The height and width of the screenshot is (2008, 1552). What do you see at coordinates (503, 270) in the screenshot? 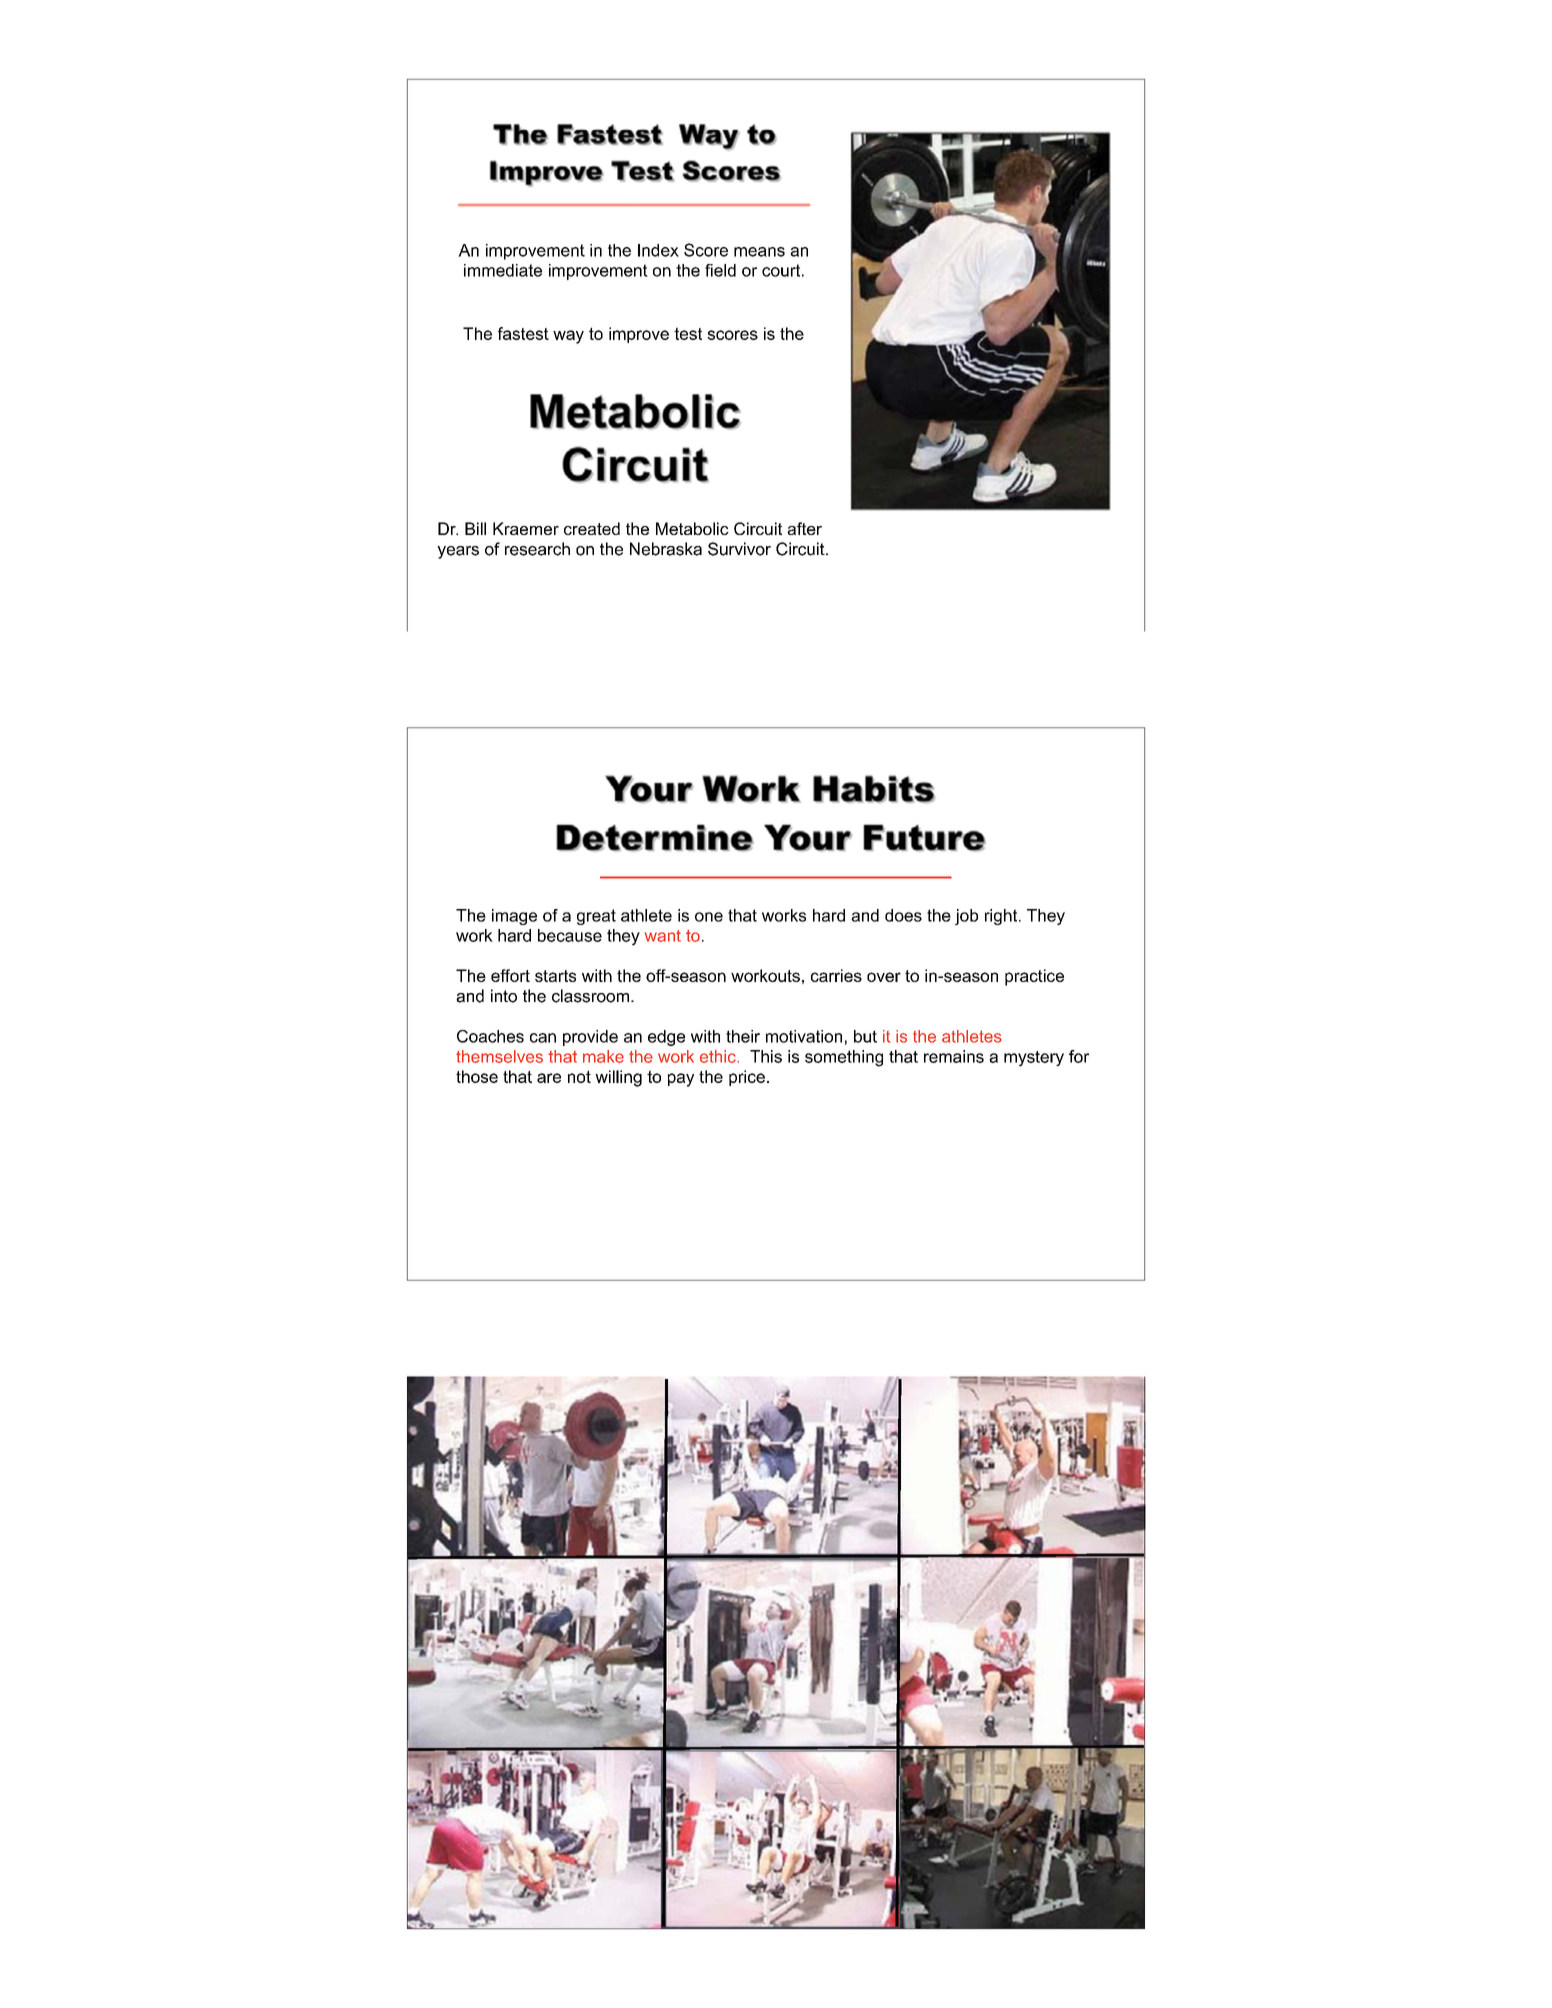
I see `immediate` at bounding box center [503, 270].
